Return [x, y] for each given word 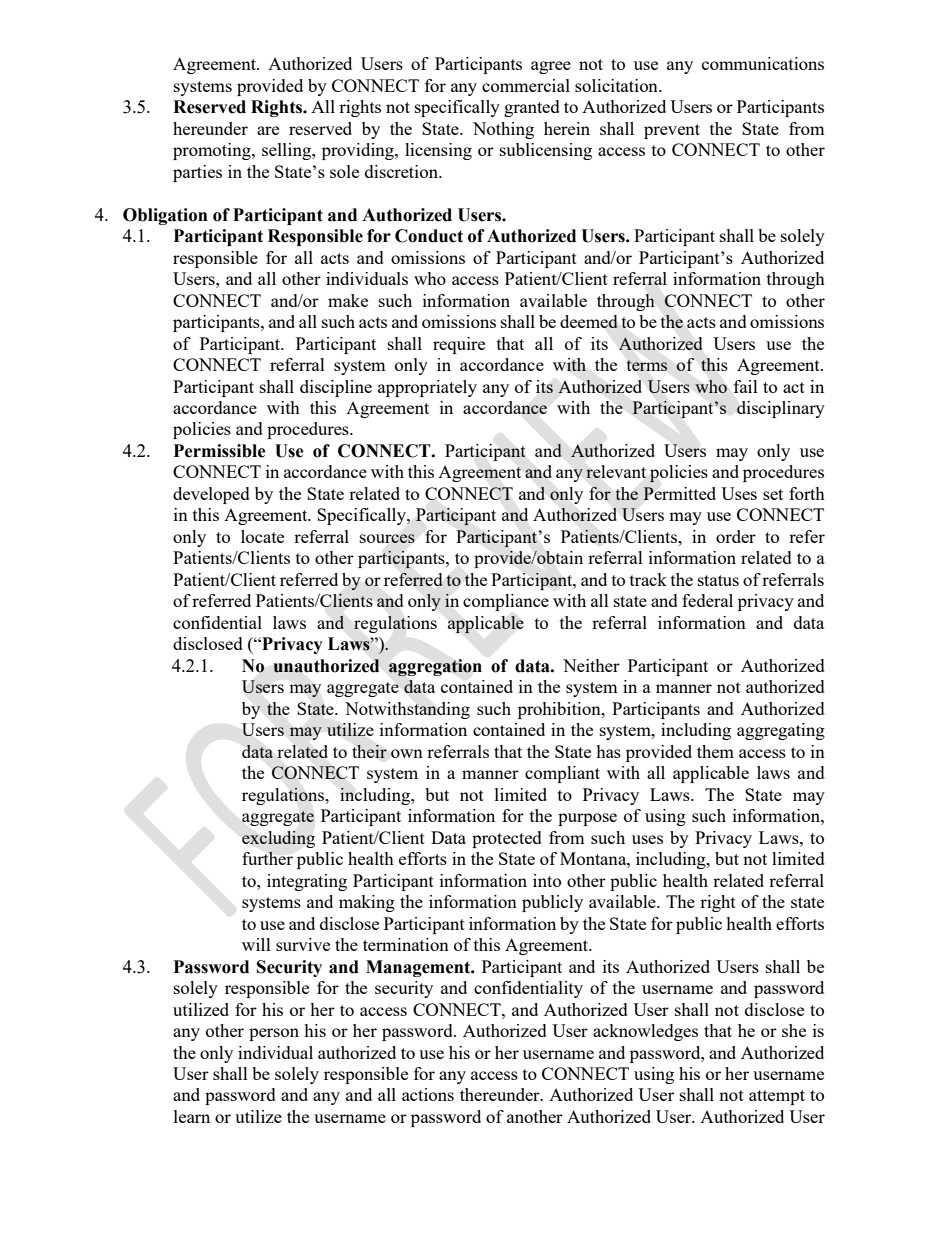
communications [763, 63]
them [715, 751]
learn [192, 1116]
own [407, 753]
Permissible [220, 451]
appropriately [427, 388]
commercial [526, 85]
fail [746, 386]
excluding [278, 839]
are [268, 130]
